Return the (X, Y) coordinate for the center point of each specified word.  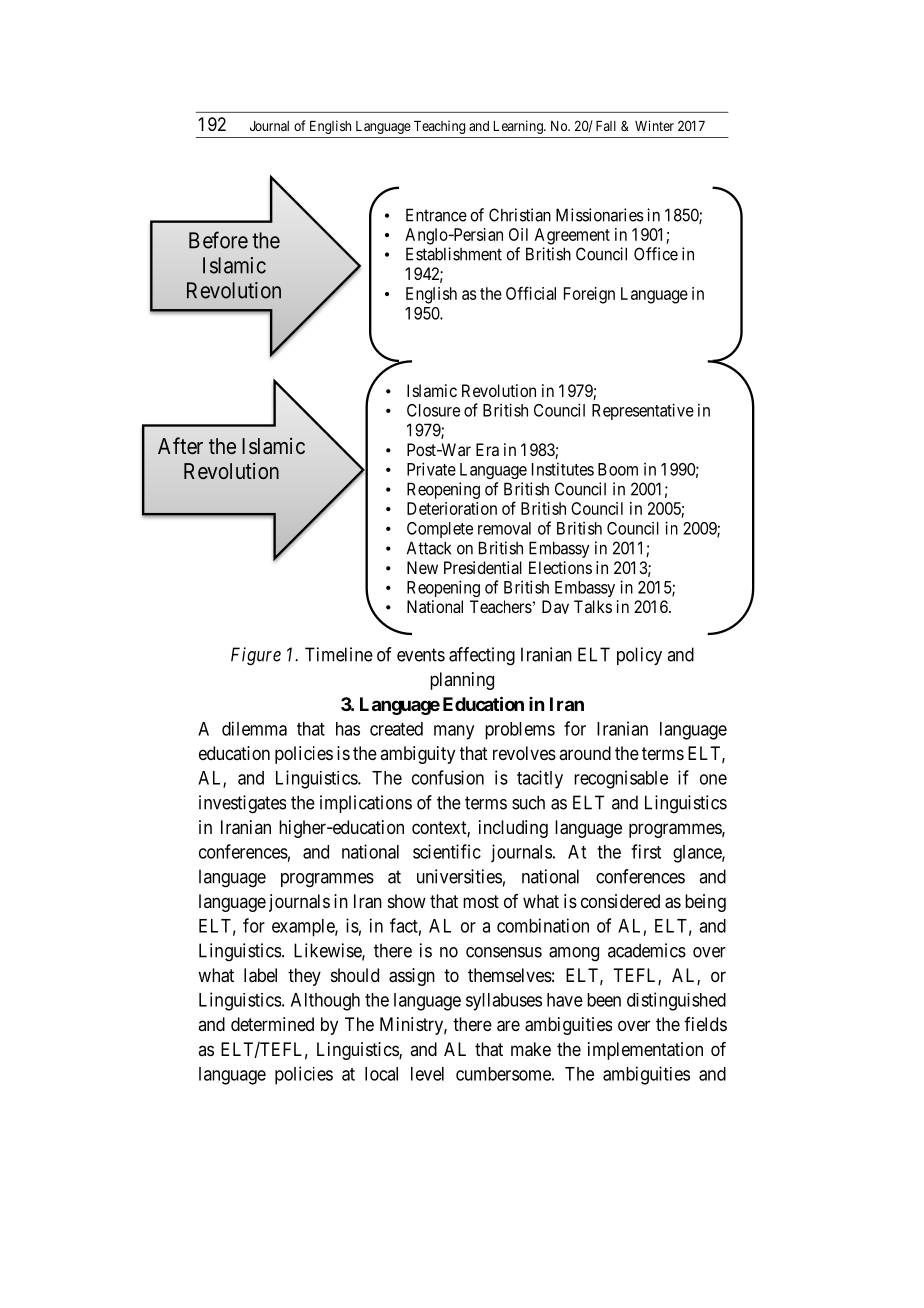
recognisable (621, 779)
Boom (618, 469)
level (427, 1074)
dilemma (254, 728)
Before (218, 240)
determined (272, 1024)
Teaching (439, 127)
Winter (654, 125)
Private (431, 469)
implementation (645, 1051)
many (454, 732)
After (180, 445)
